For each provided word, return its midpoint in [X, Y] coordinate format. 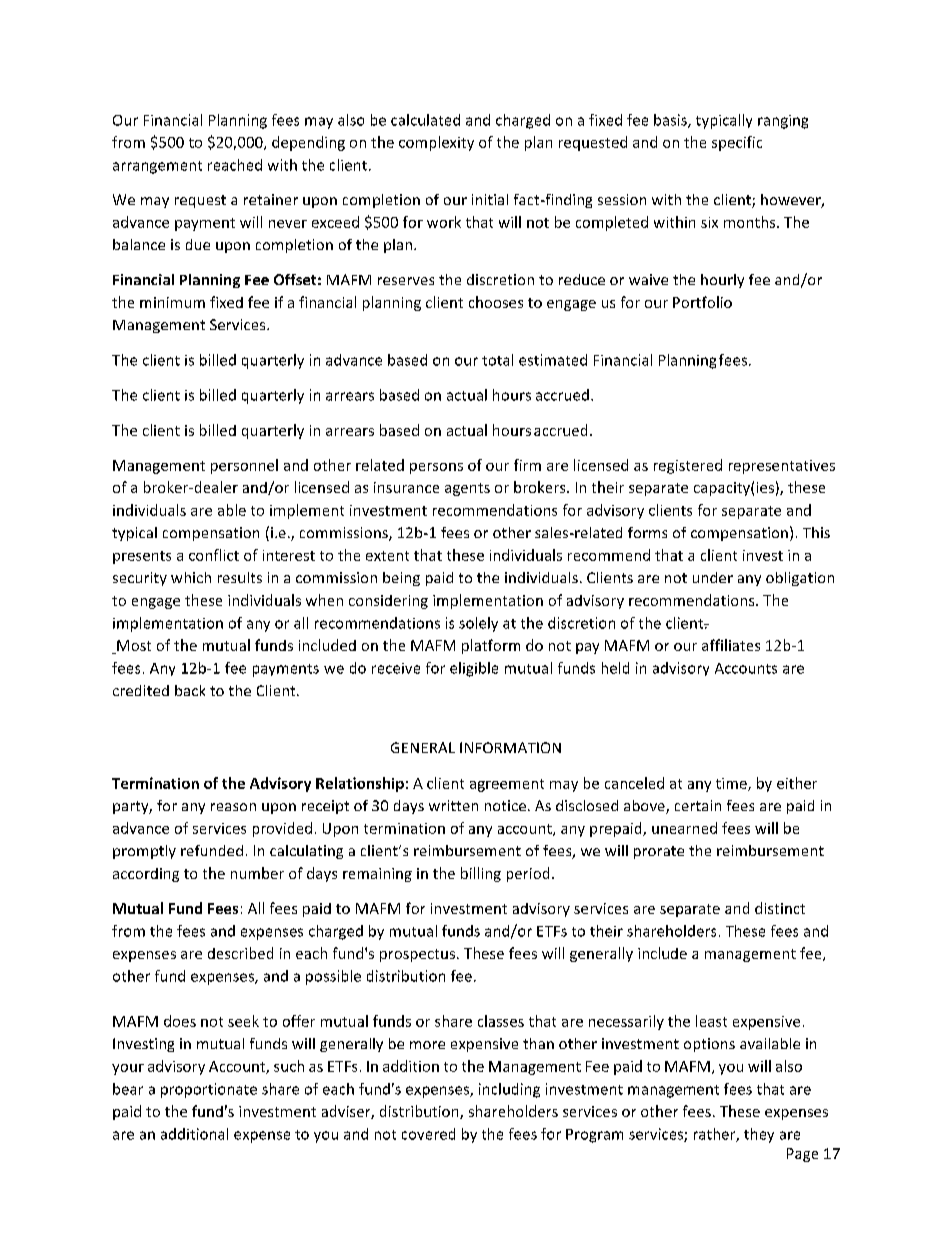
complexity [436, 143]
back [190, 690]
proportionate [209, 1090]
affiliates [731, 645]
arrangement [157, 167]
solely [478, 624]
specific [737, 143]
